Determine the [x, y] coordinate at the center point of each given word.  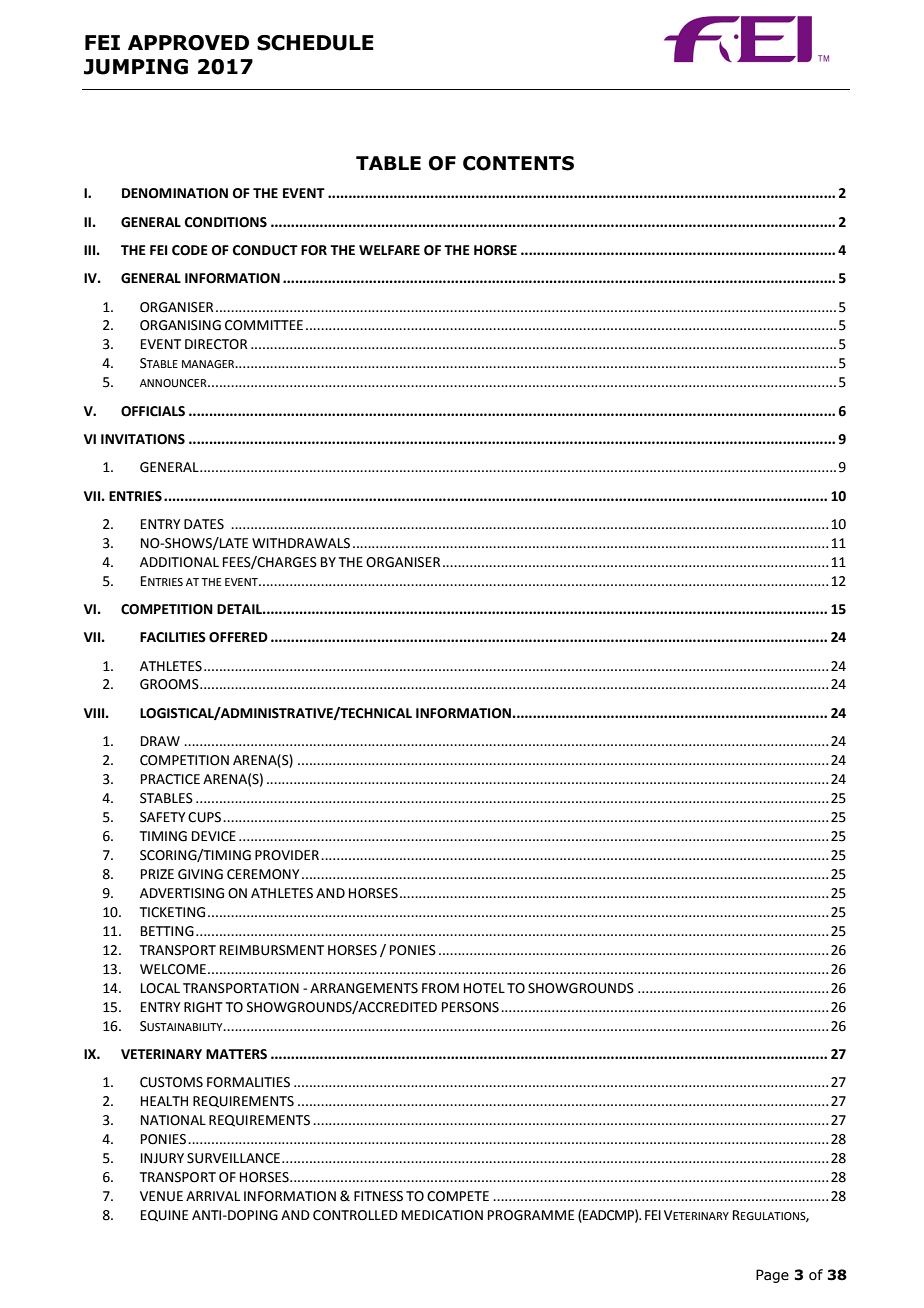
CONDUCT [265, 250]
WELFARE [389, 250]
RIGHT [203, 1007]
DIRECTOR [216, 344]
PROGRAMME [531, 1215]
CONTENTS [518, 163]
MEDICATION [442, 1215]
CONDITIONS [226, 222]
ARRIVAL [213, 1196]
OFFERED [238, 637]
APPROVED [188, 43]
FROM [440, 988]
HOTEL [484, 988]
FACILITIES [173, 637]
